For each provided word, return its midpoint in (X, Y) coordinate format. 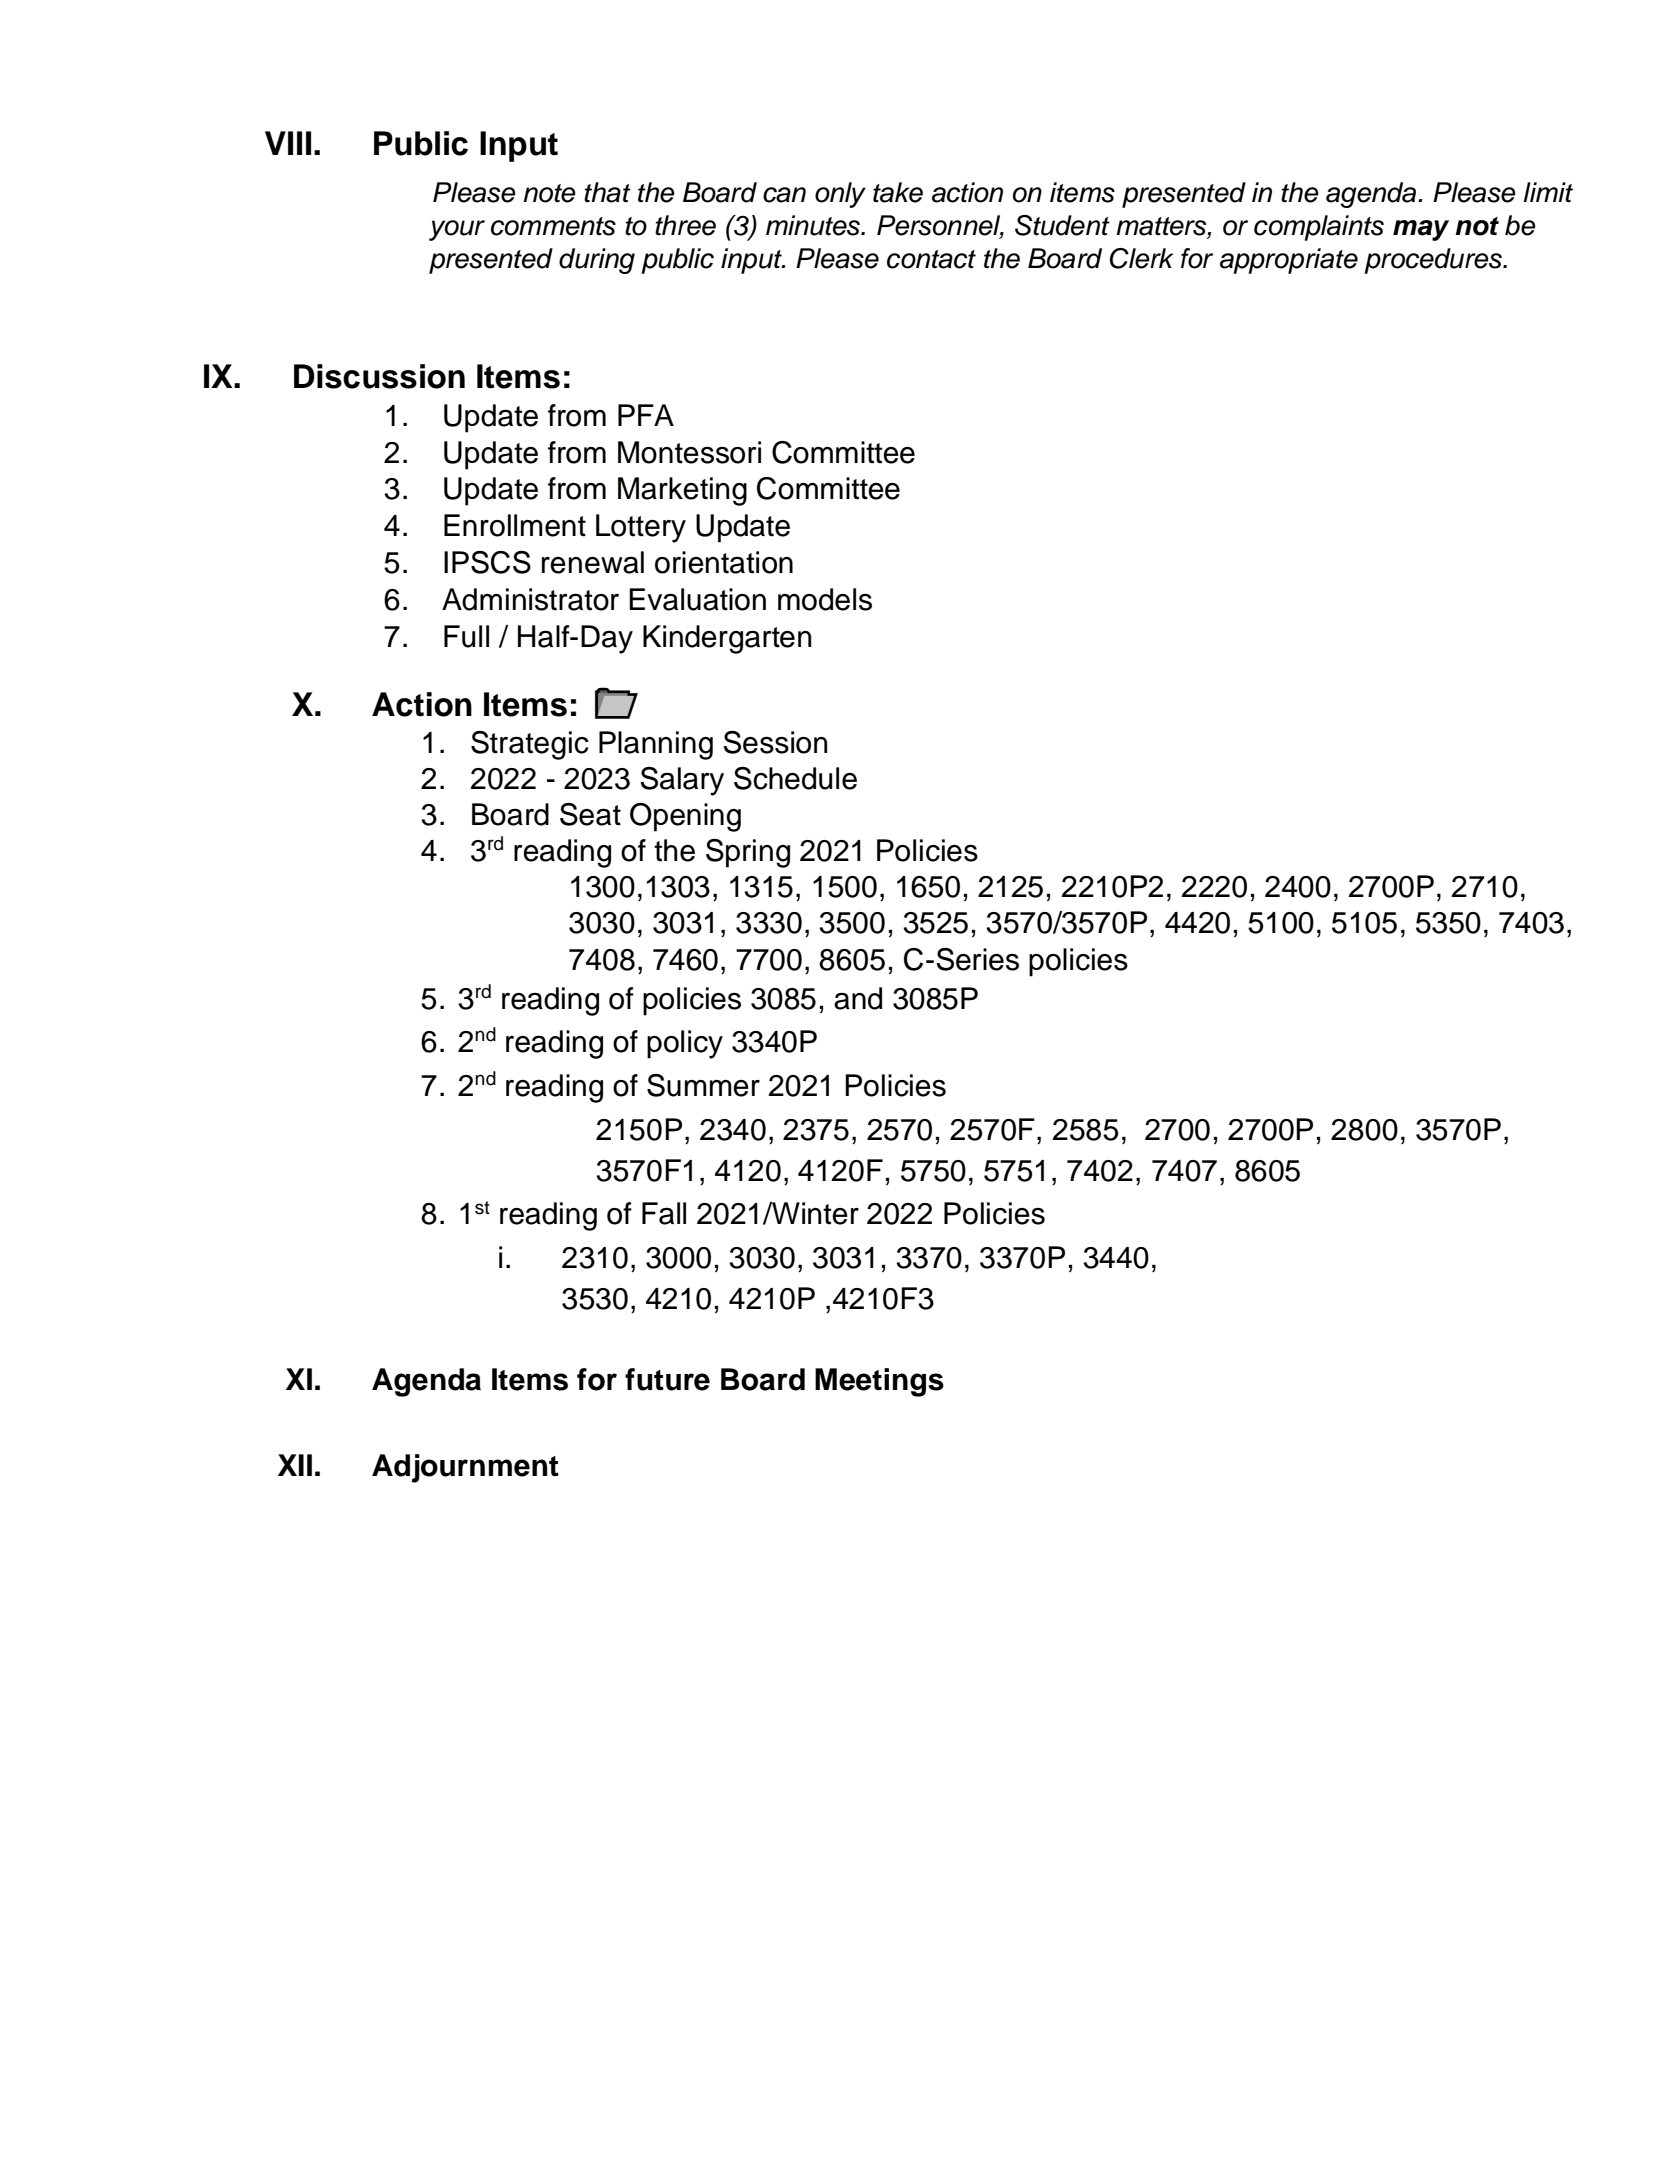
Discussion (379, 376)
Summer (703, 1085)
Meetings (879, 1382)
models (825, 599)
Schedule (795, 778)
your (457, 230)
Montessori (689, 452)
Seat (590, 814)
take (898, 192)
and (858, 998)
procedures (1434, 261)
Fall (664, 1213)
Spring (748, 853)
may (1421, 230)
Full (466, 636)
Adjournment (465, 1468)
